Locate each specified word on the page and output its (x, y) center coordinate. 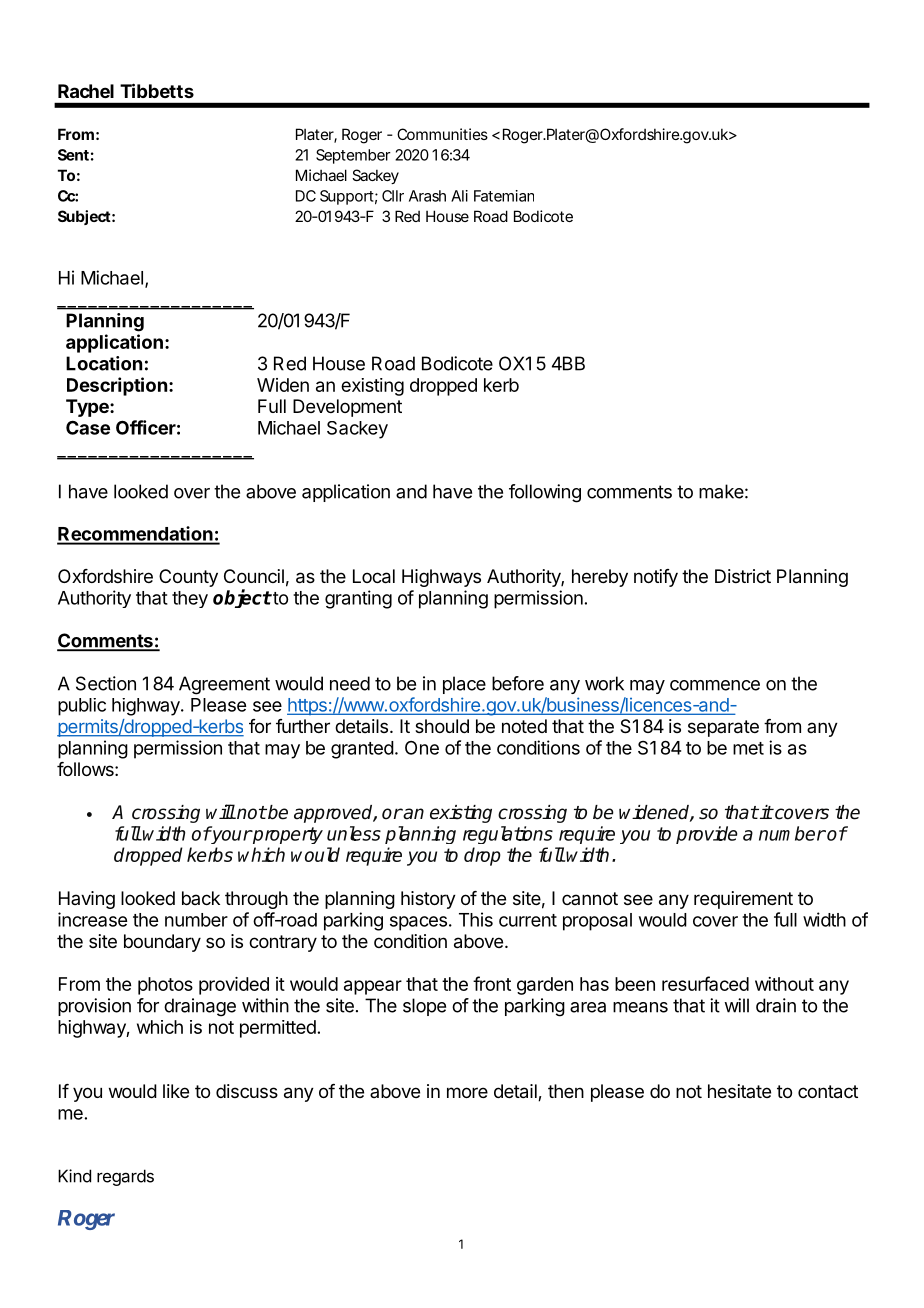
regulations (508, 835)
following (545, 493)
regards (125, 1177)
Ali (459, 196)
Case (88, 427)
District (743, 576)
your (231, 837)
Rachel (86, 91)
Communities (442, 134)
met (748, 748)
